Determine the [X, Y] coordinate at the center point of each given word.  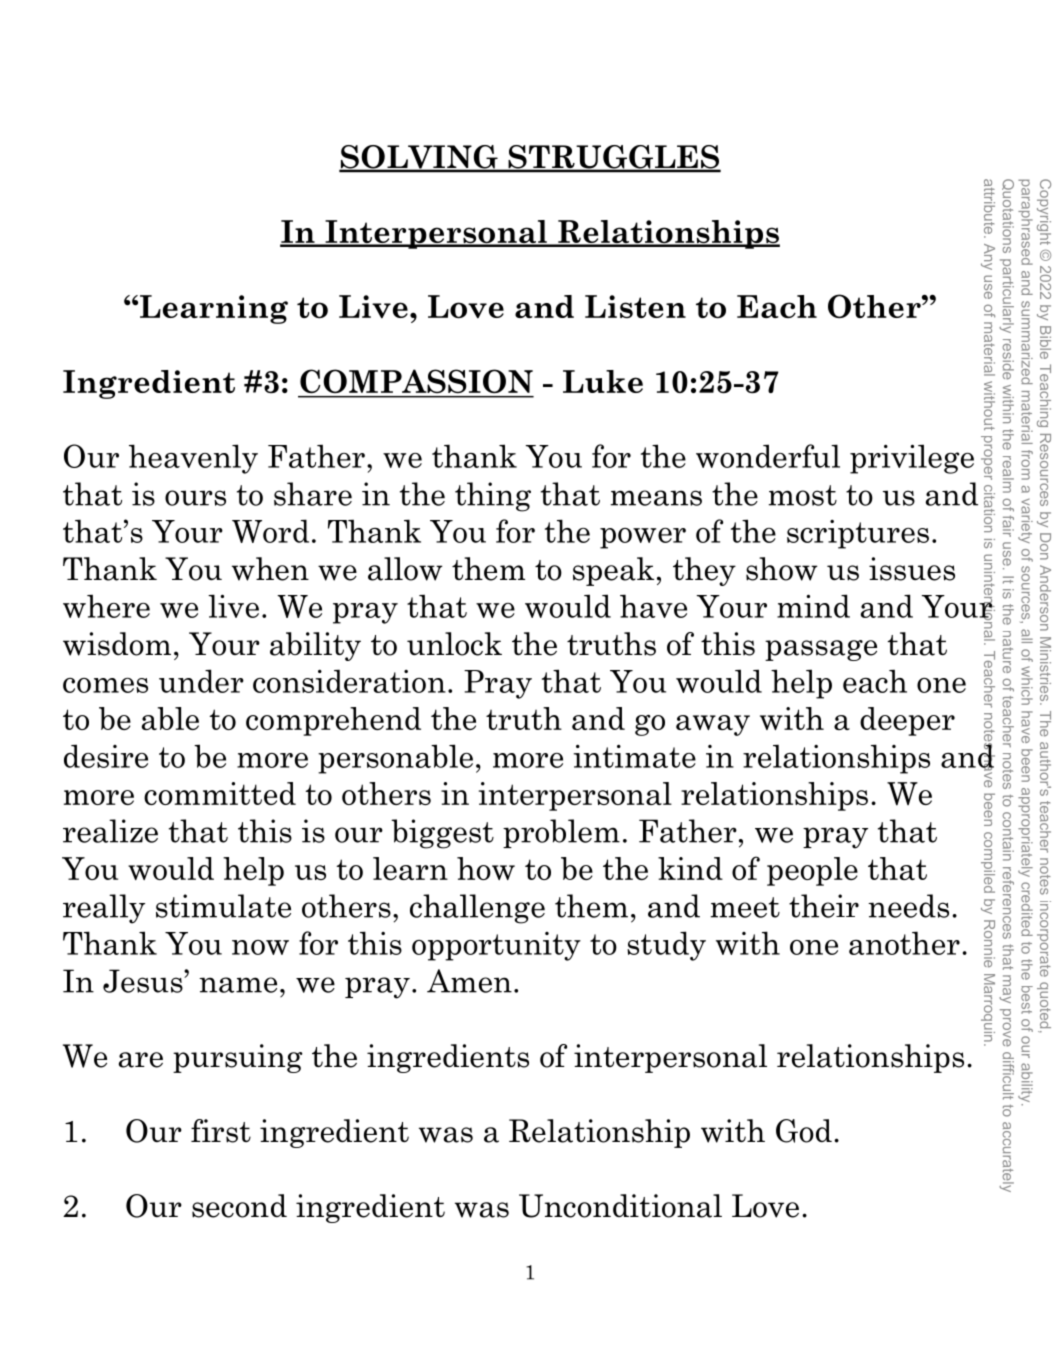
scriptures [858, 534]
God [804, 1131]
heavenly [193, 459]
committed [220, 793]
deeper [907, 721]
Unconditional [620, 1206]
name [238, 985]
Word [270, 531]
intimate [635, 756]
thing [493, 497]
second [239, 1206]
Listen [635, 306]
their [824, 906]
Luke [603, 381]
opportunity [496, 946]
